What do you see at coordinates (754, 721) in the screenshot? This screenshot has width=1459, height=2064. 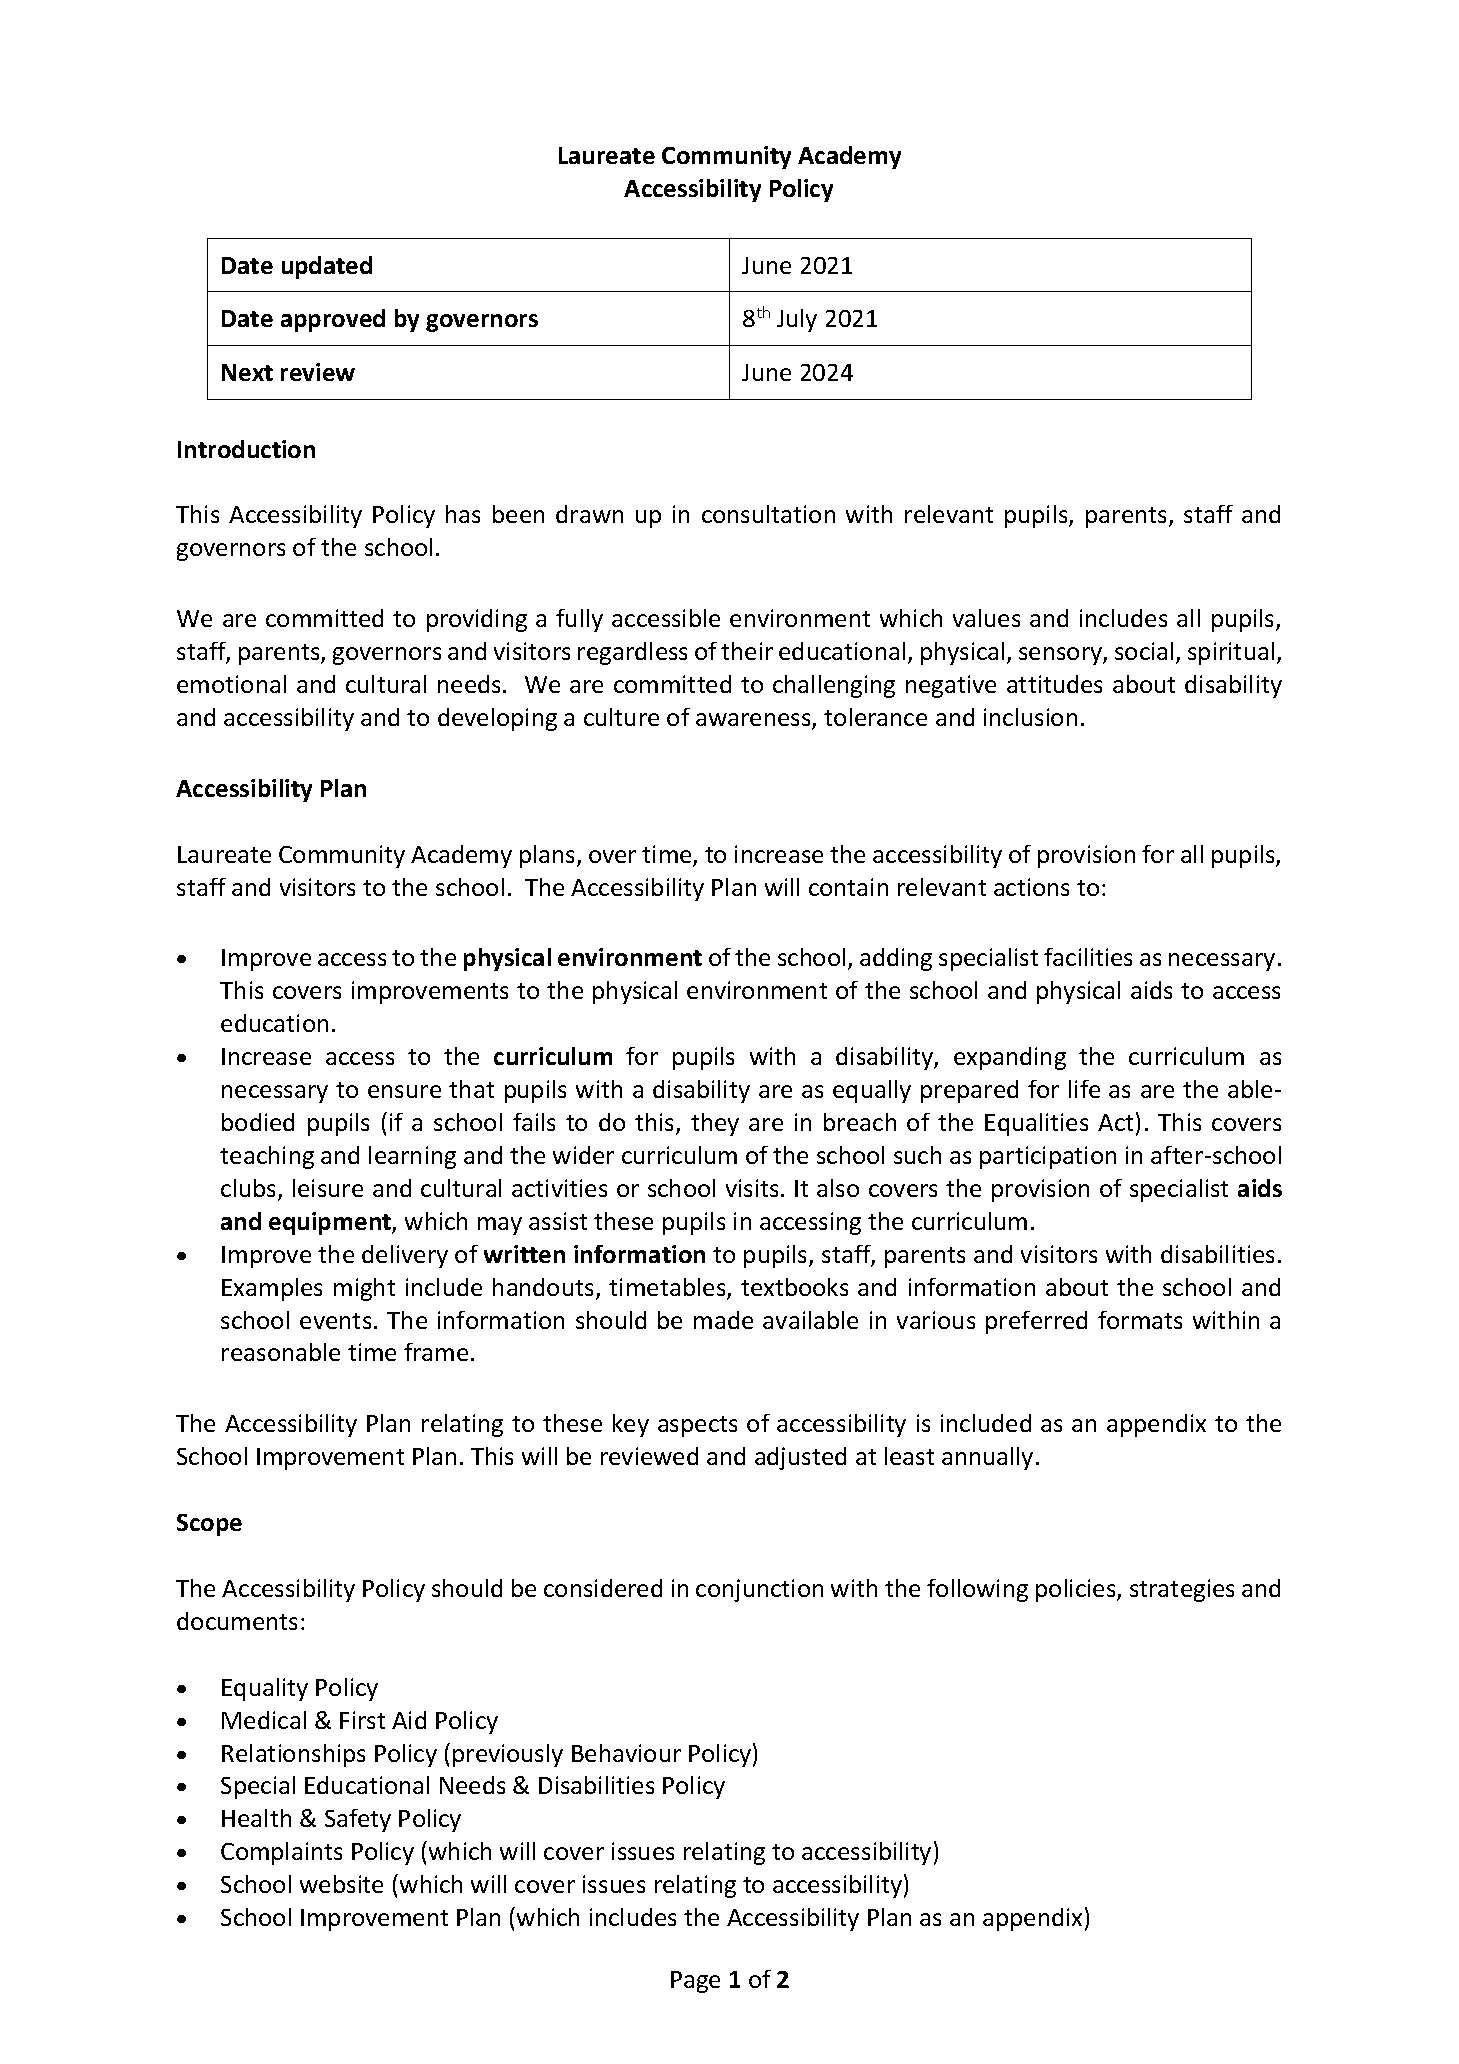 I see `awareness` at bounding box center [754, 721].
